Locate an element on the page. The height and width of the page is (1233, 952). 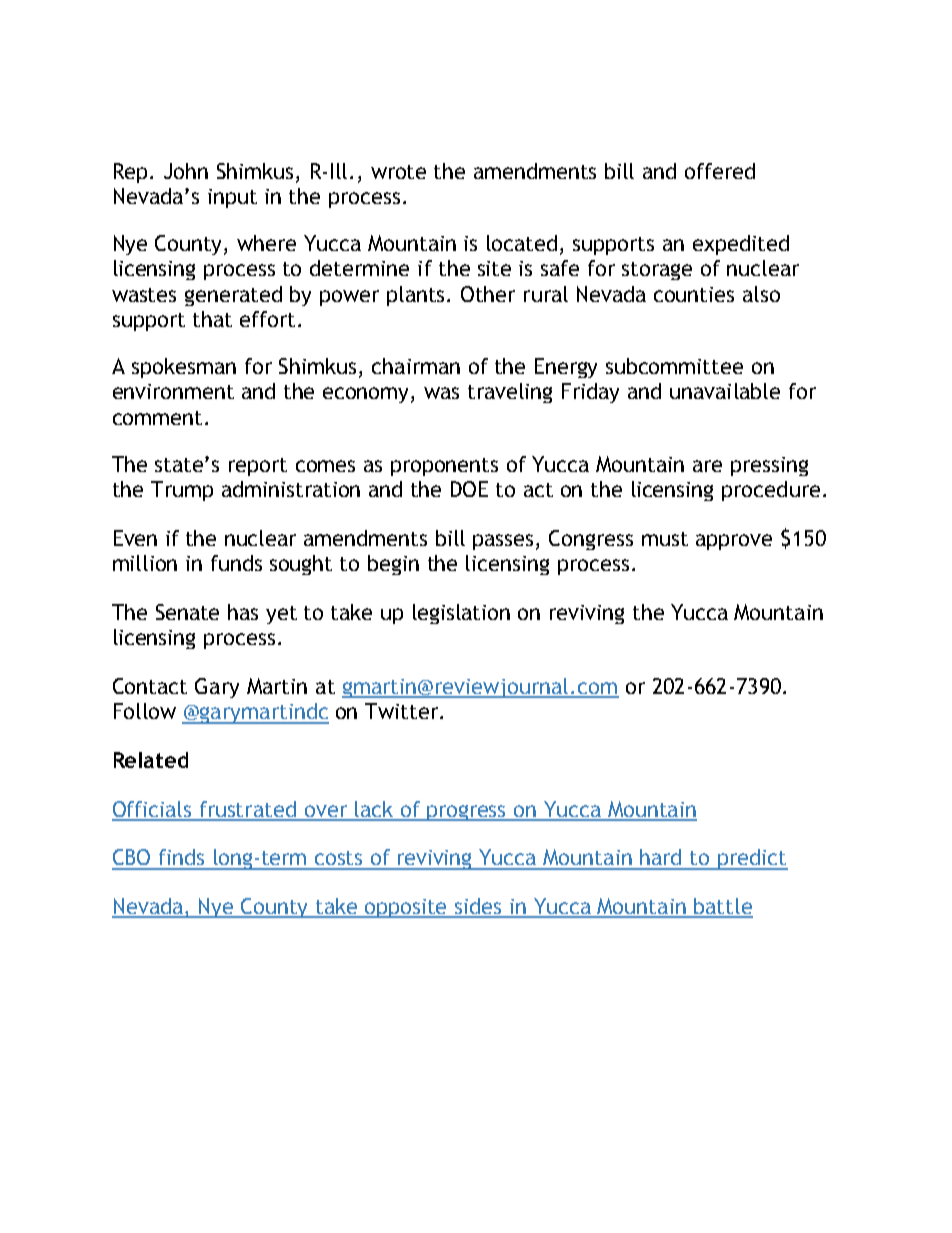
wrote is located at coordinates (398, 172).
